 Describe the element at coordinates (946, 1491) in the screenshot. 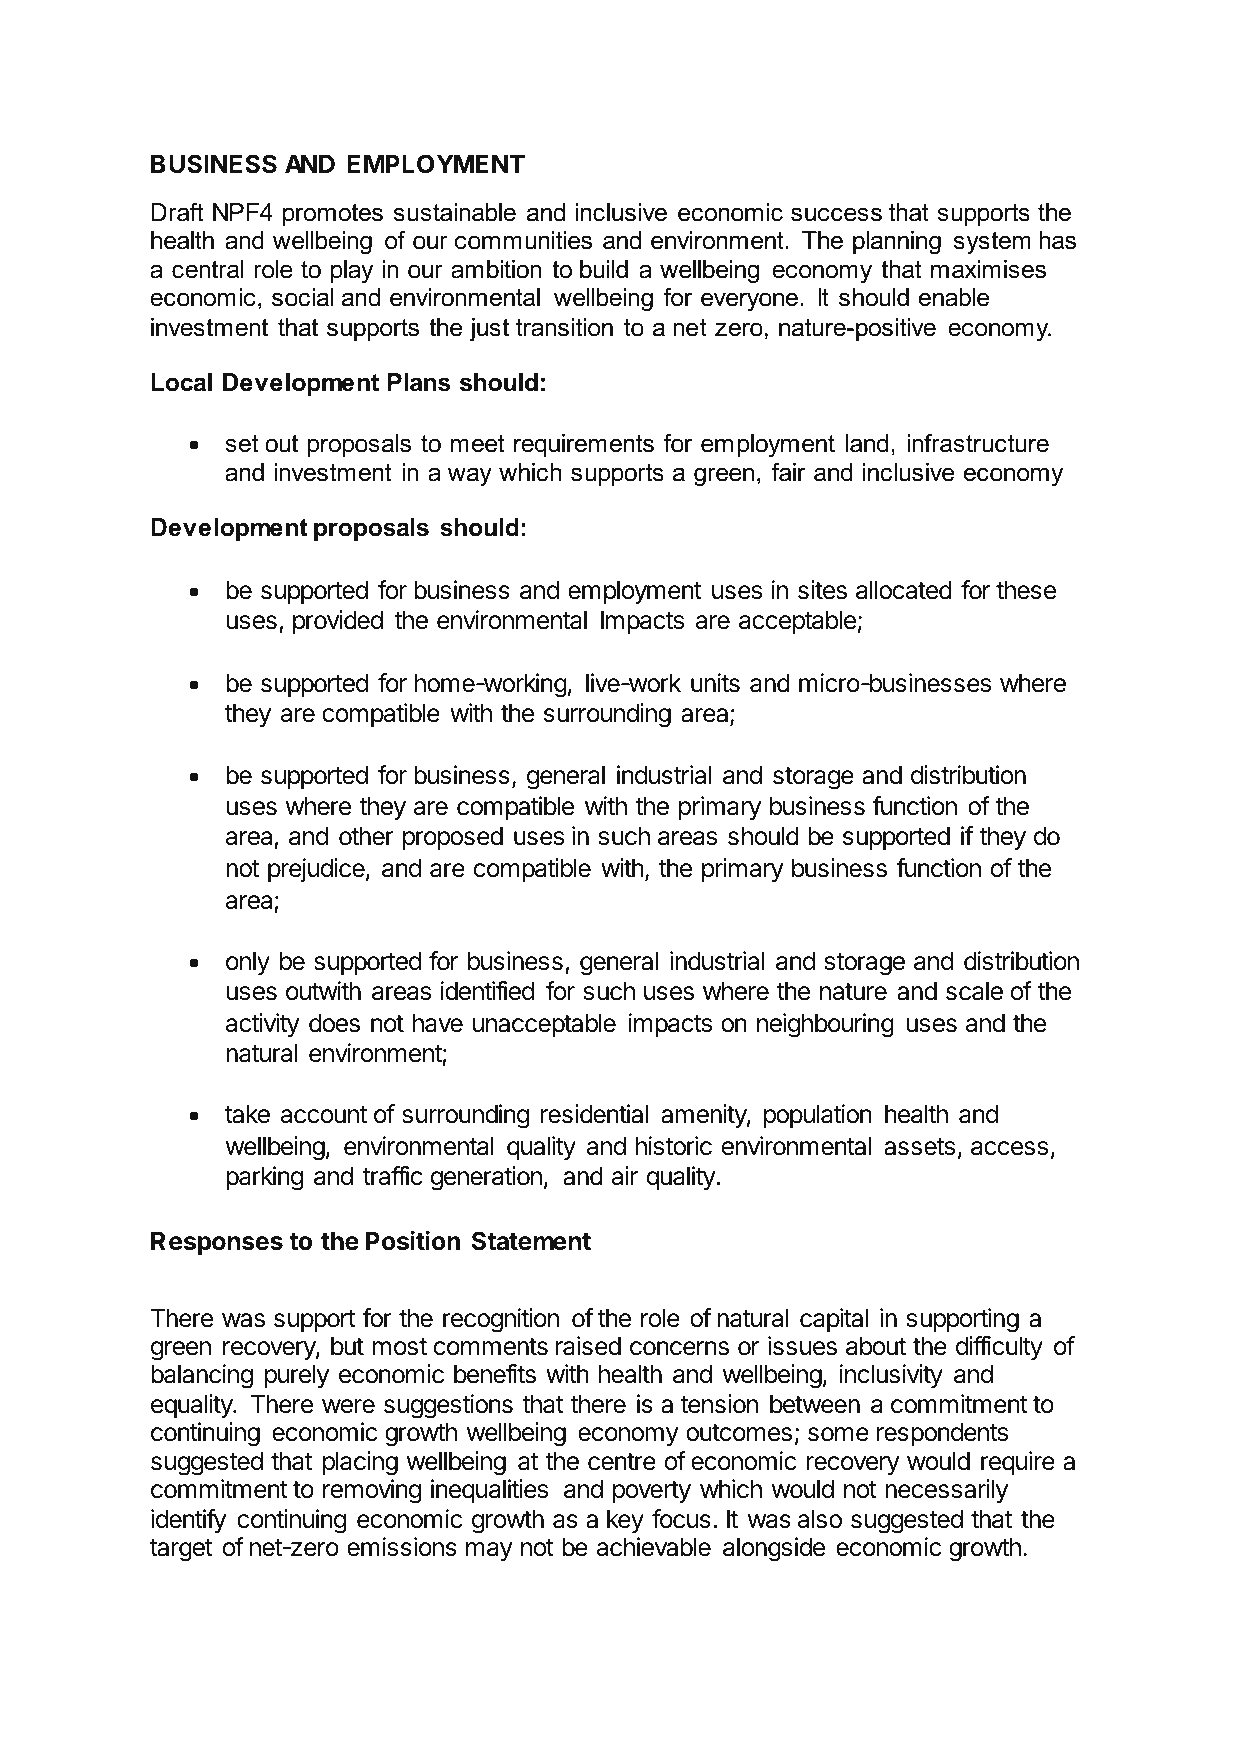

I see `necessarily` at that location.
